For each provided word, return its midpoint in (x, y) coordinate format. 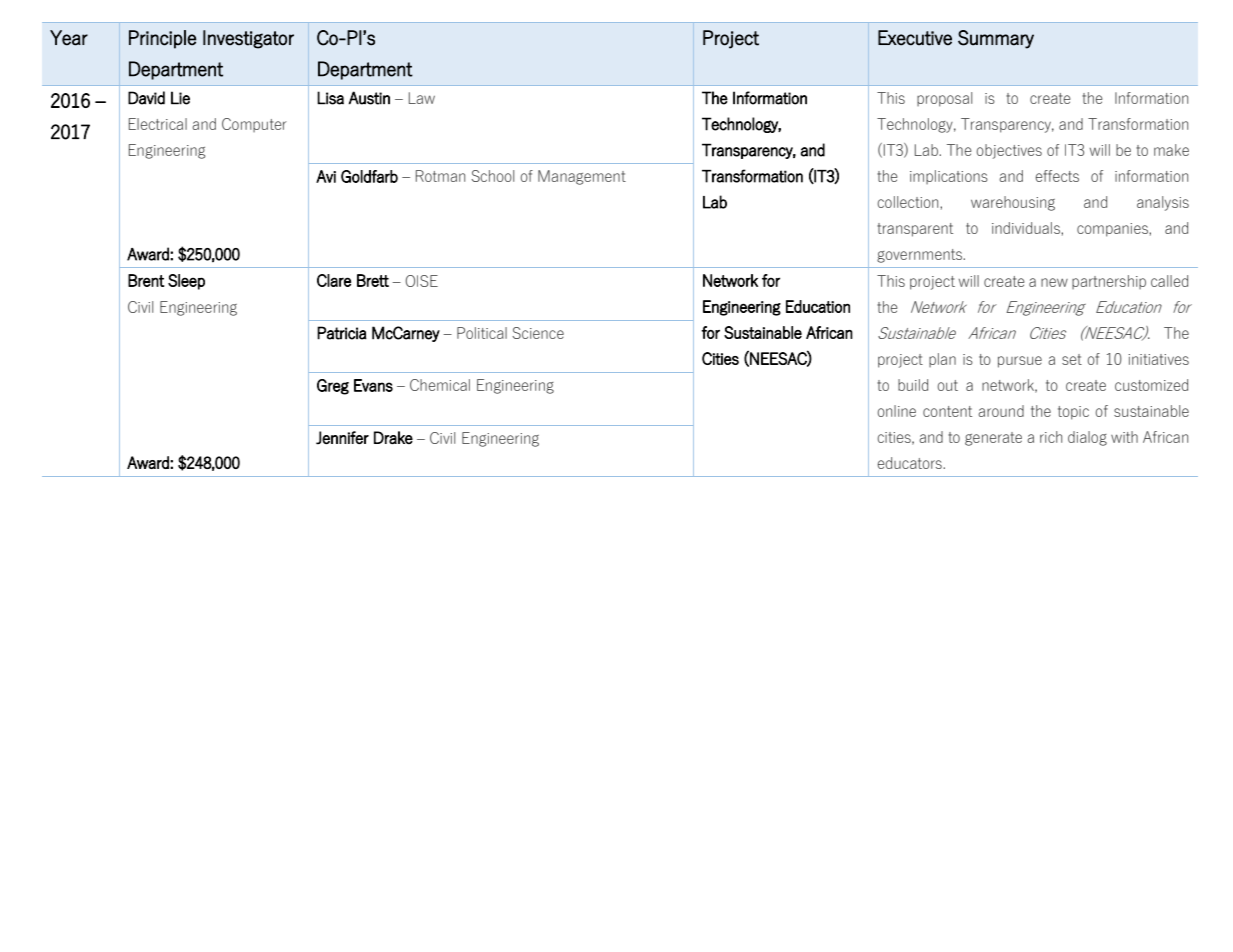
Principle (162, 39)
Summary (996, 39)
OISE (421, 281)
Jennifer (342, 438)
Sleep (186, 282)
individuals (1027, 228)
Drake (393, 437)
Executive (915, 38)
